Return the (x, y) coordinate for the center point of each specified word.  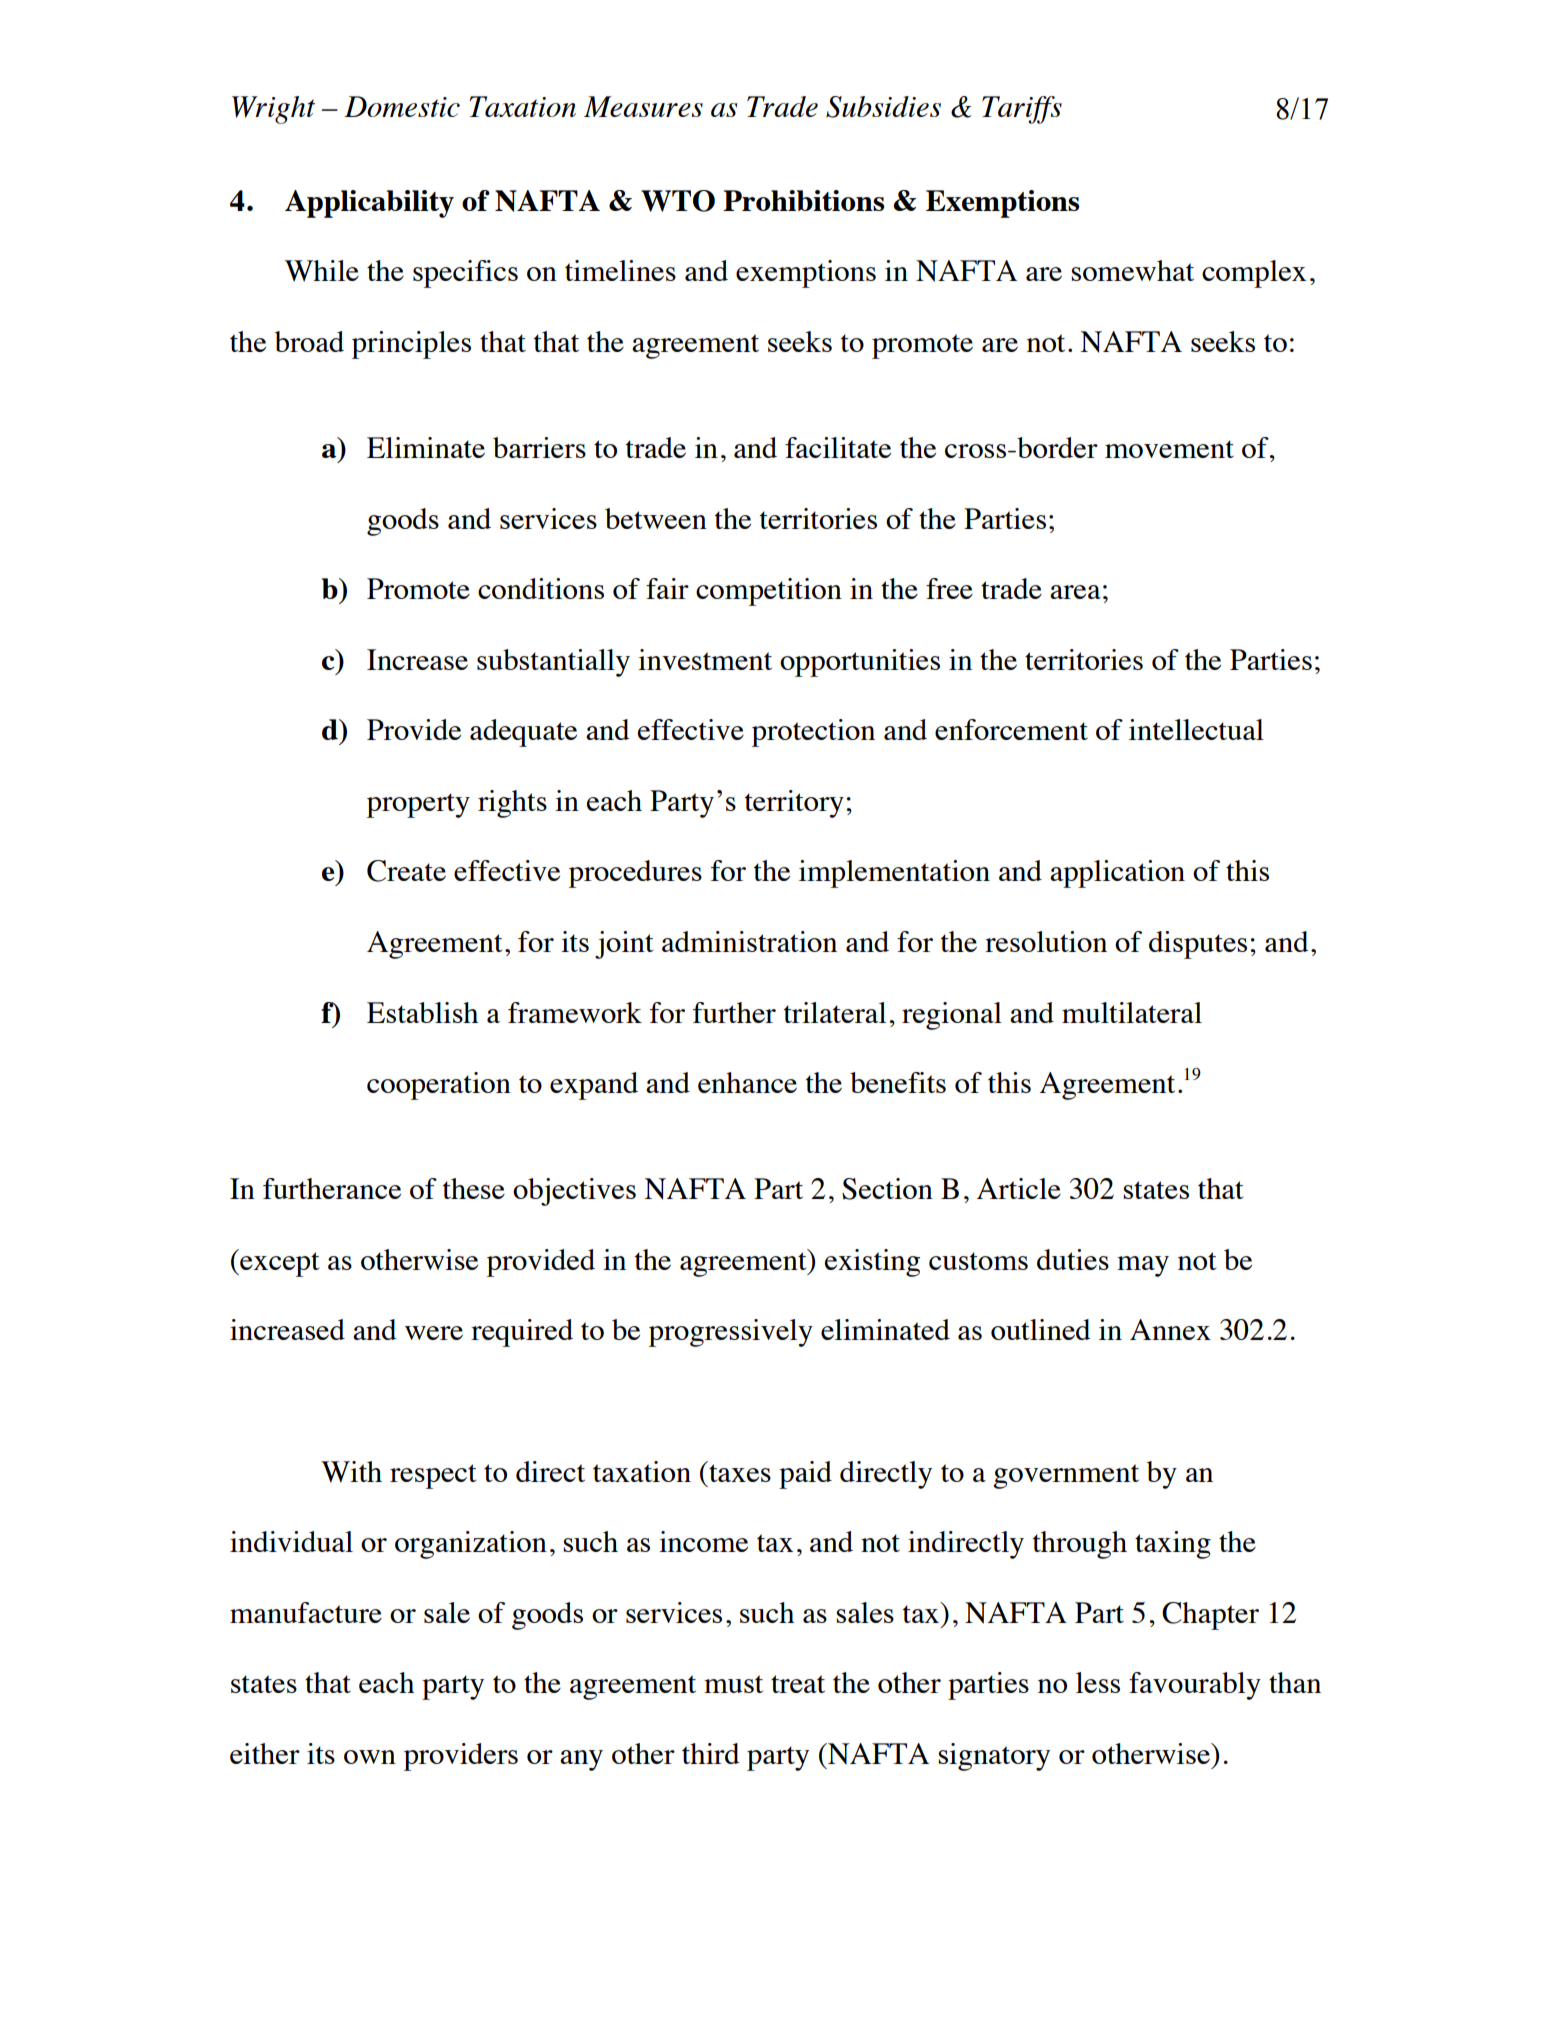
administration (749, 941)
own (370, 1757)
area (1075, 592)
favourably (1195, 1686)
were (434, 1333)
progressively (731, 1333)
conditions (541, 588)
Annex (1170, 1329)
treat (798, 1684)
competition (769, 592)
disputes (1198, 945)
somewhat (1132, 270)
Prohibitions (803, 200)
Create (406, 871)
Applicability (369, 204)
